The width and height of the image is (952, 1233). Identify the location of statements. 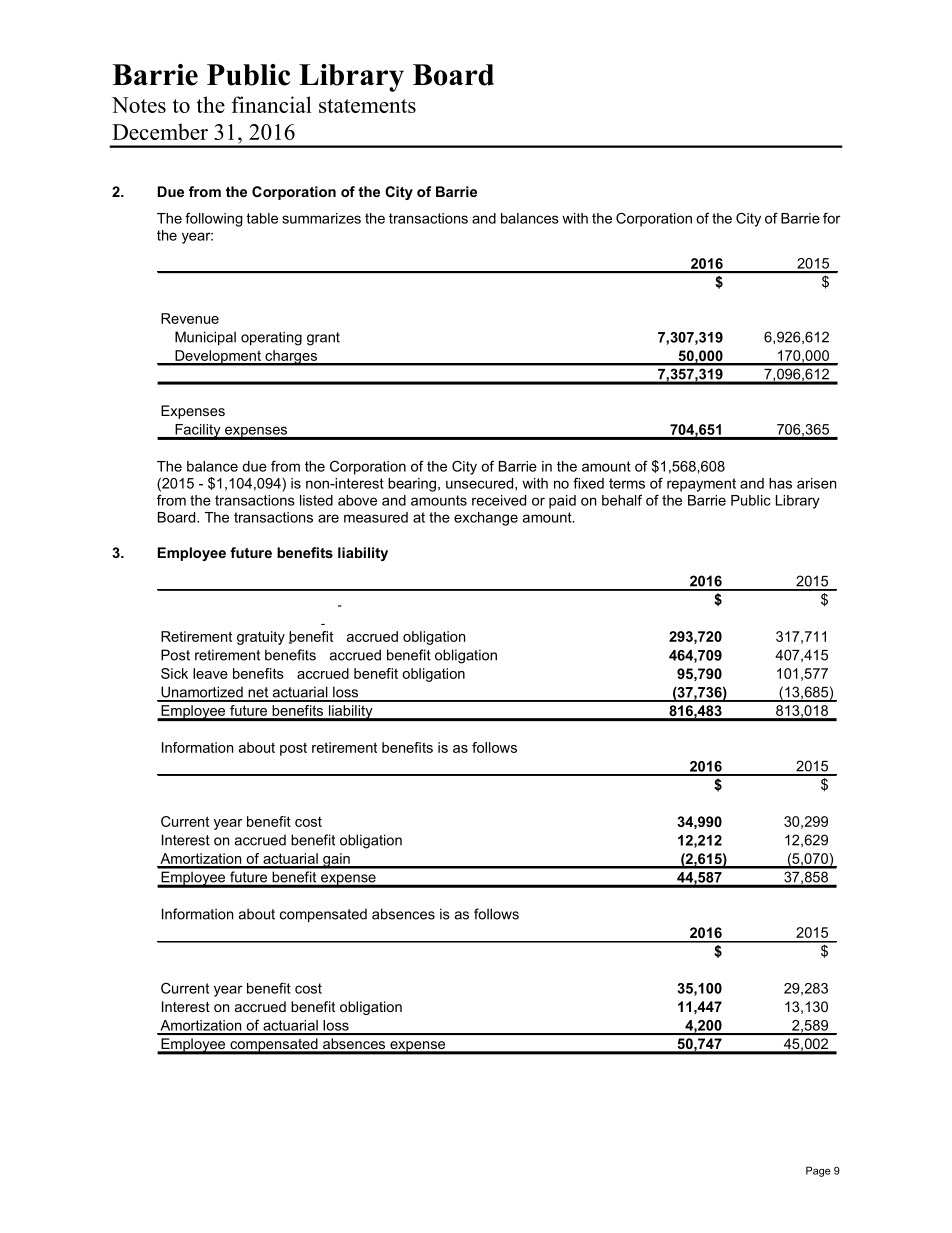
(367, 106).
